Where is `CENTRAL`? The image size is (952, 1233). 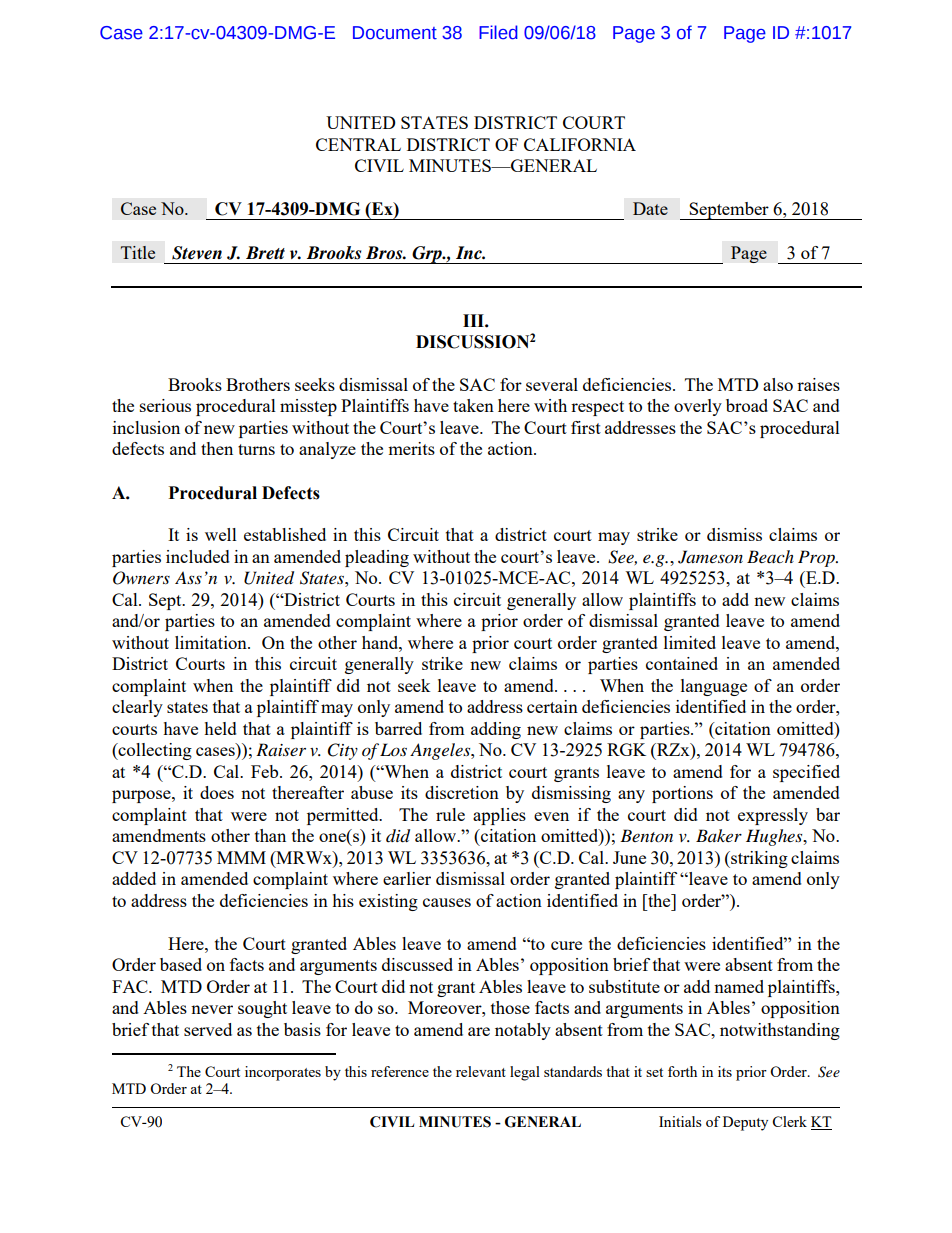
CENTRAL is located at coordinates (358, 144).
